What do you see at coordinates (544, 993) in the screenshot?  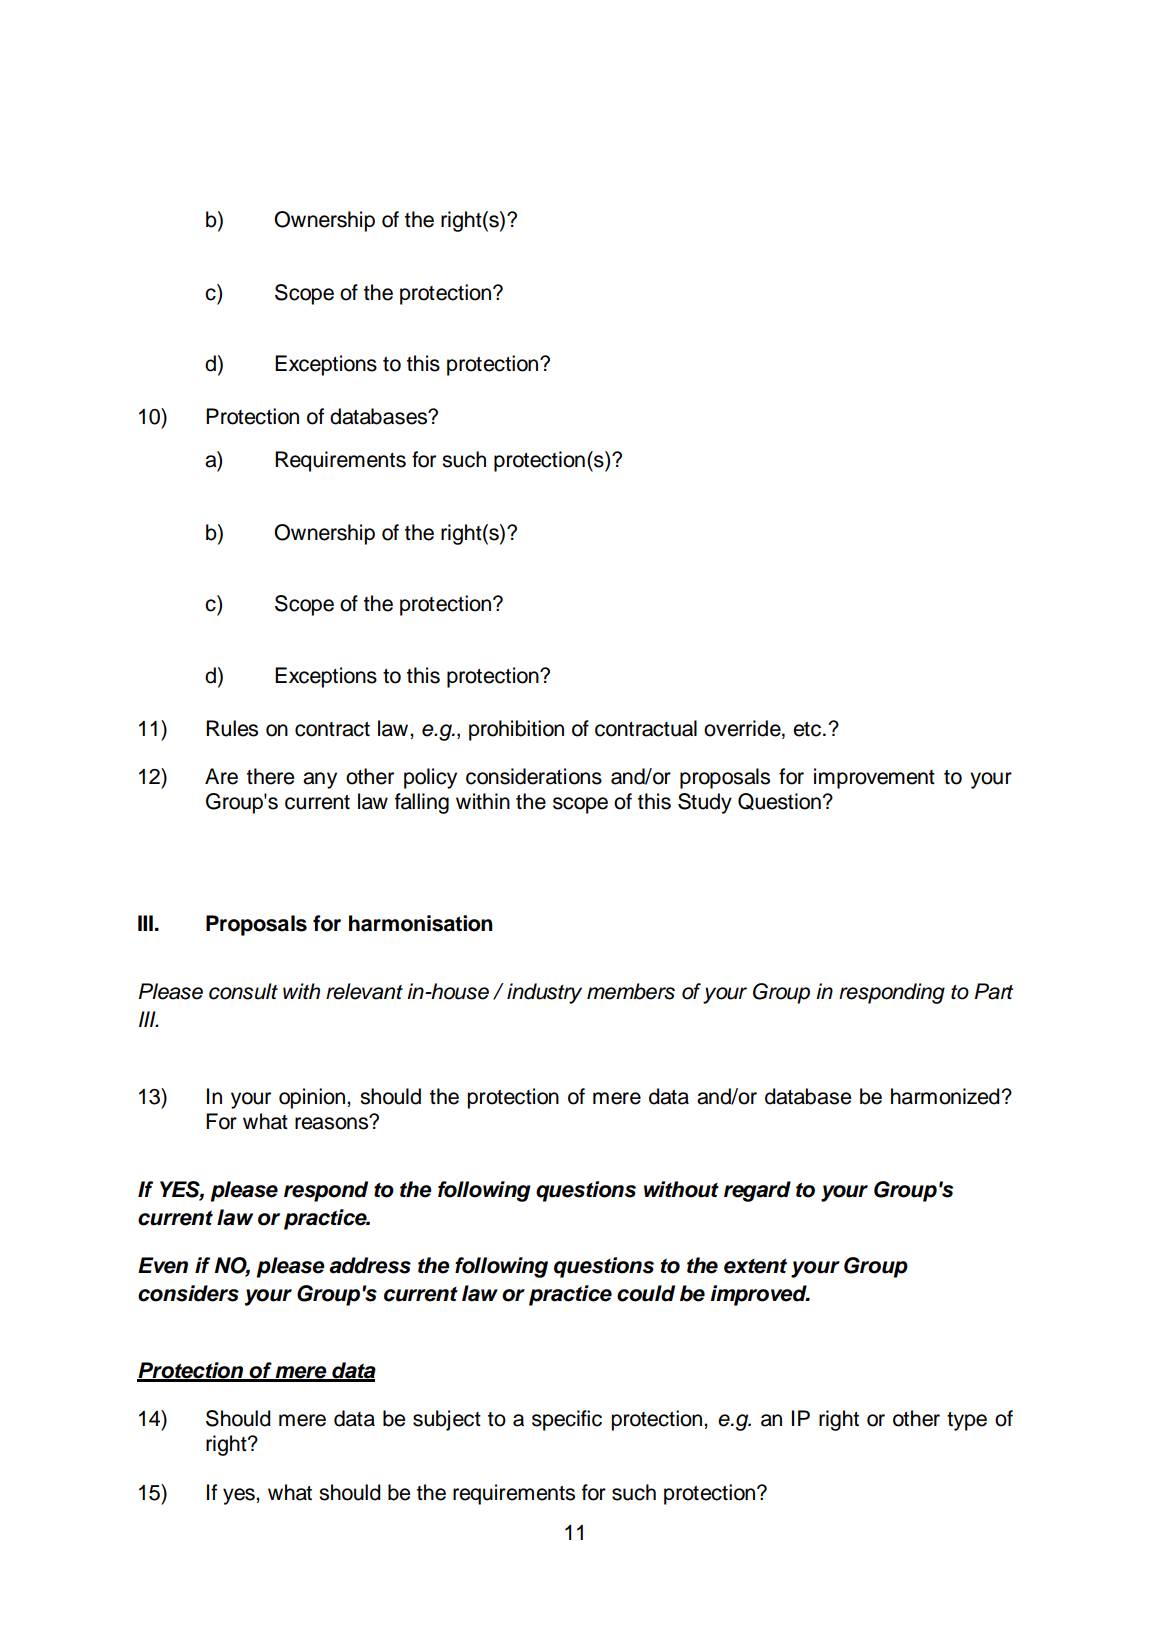 I see `industry` at bounding box center [544, 993].
